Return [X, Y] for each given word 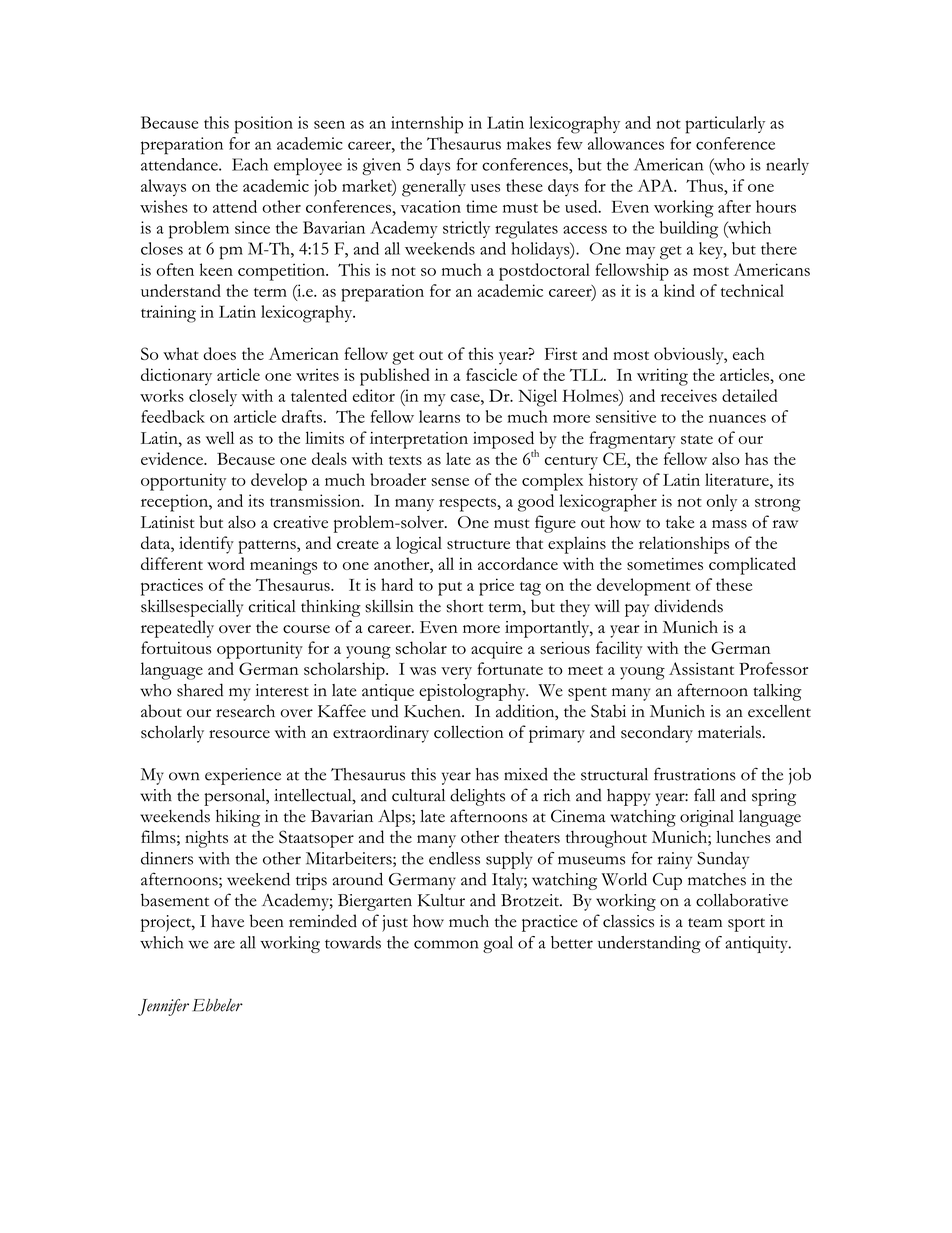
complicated [752, 566]
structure [478, 544]
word [226, 563]
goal [498, 944]
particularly [725, 125]
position [263, 125]
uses [485, 188]
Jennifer [163, 1007]
